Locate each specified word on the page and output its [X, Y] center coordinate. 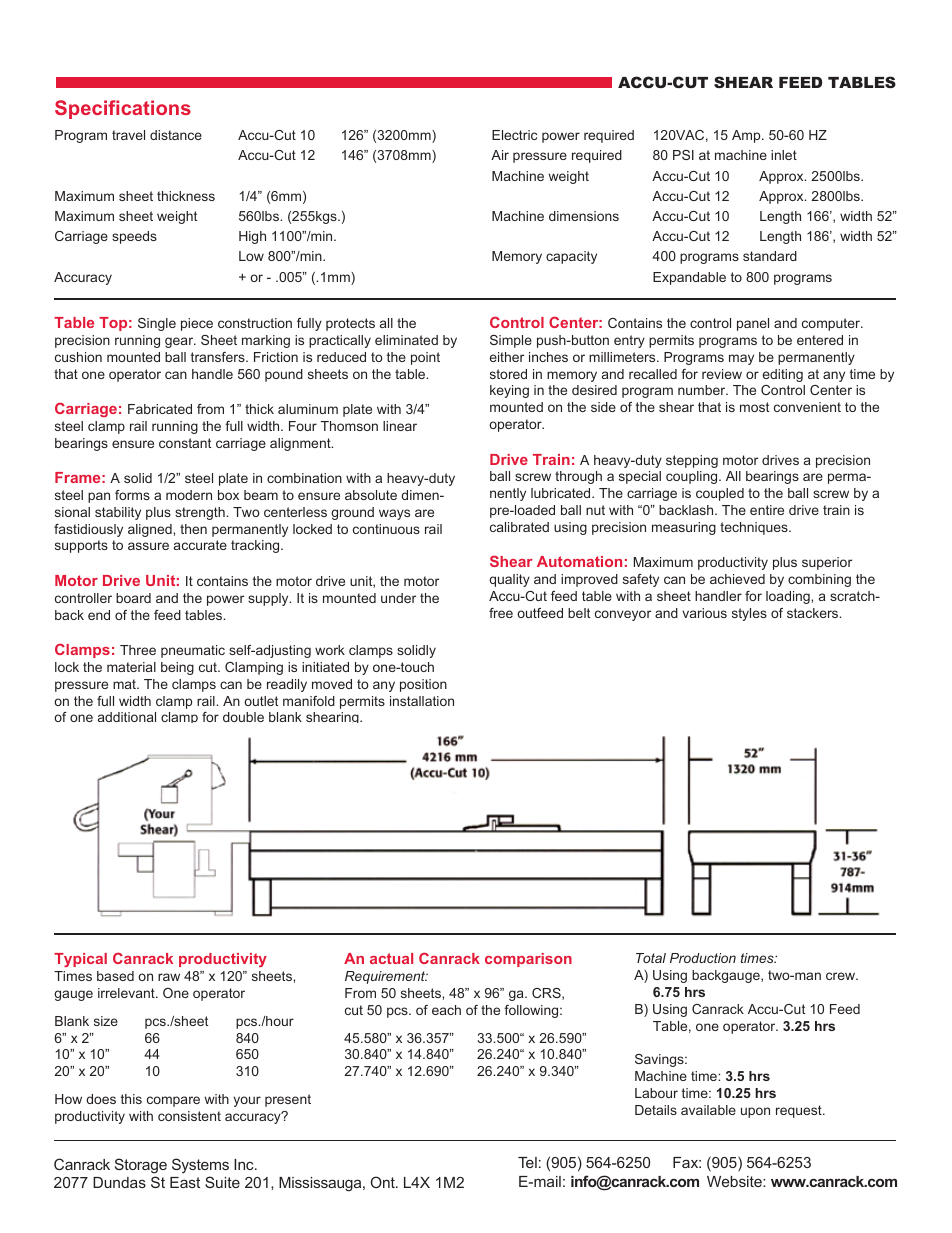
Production [703, 958]
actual [391, 958]
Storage [141, 1166]
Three [138, 650]
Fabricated [160, 409]
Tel [527, 1162]
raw [169, 977]
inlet [784, 155]
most [754, 407]
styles [749, 614]
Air [500, 155]
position [423, 685]
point [425, 358]
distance [176, 135]
